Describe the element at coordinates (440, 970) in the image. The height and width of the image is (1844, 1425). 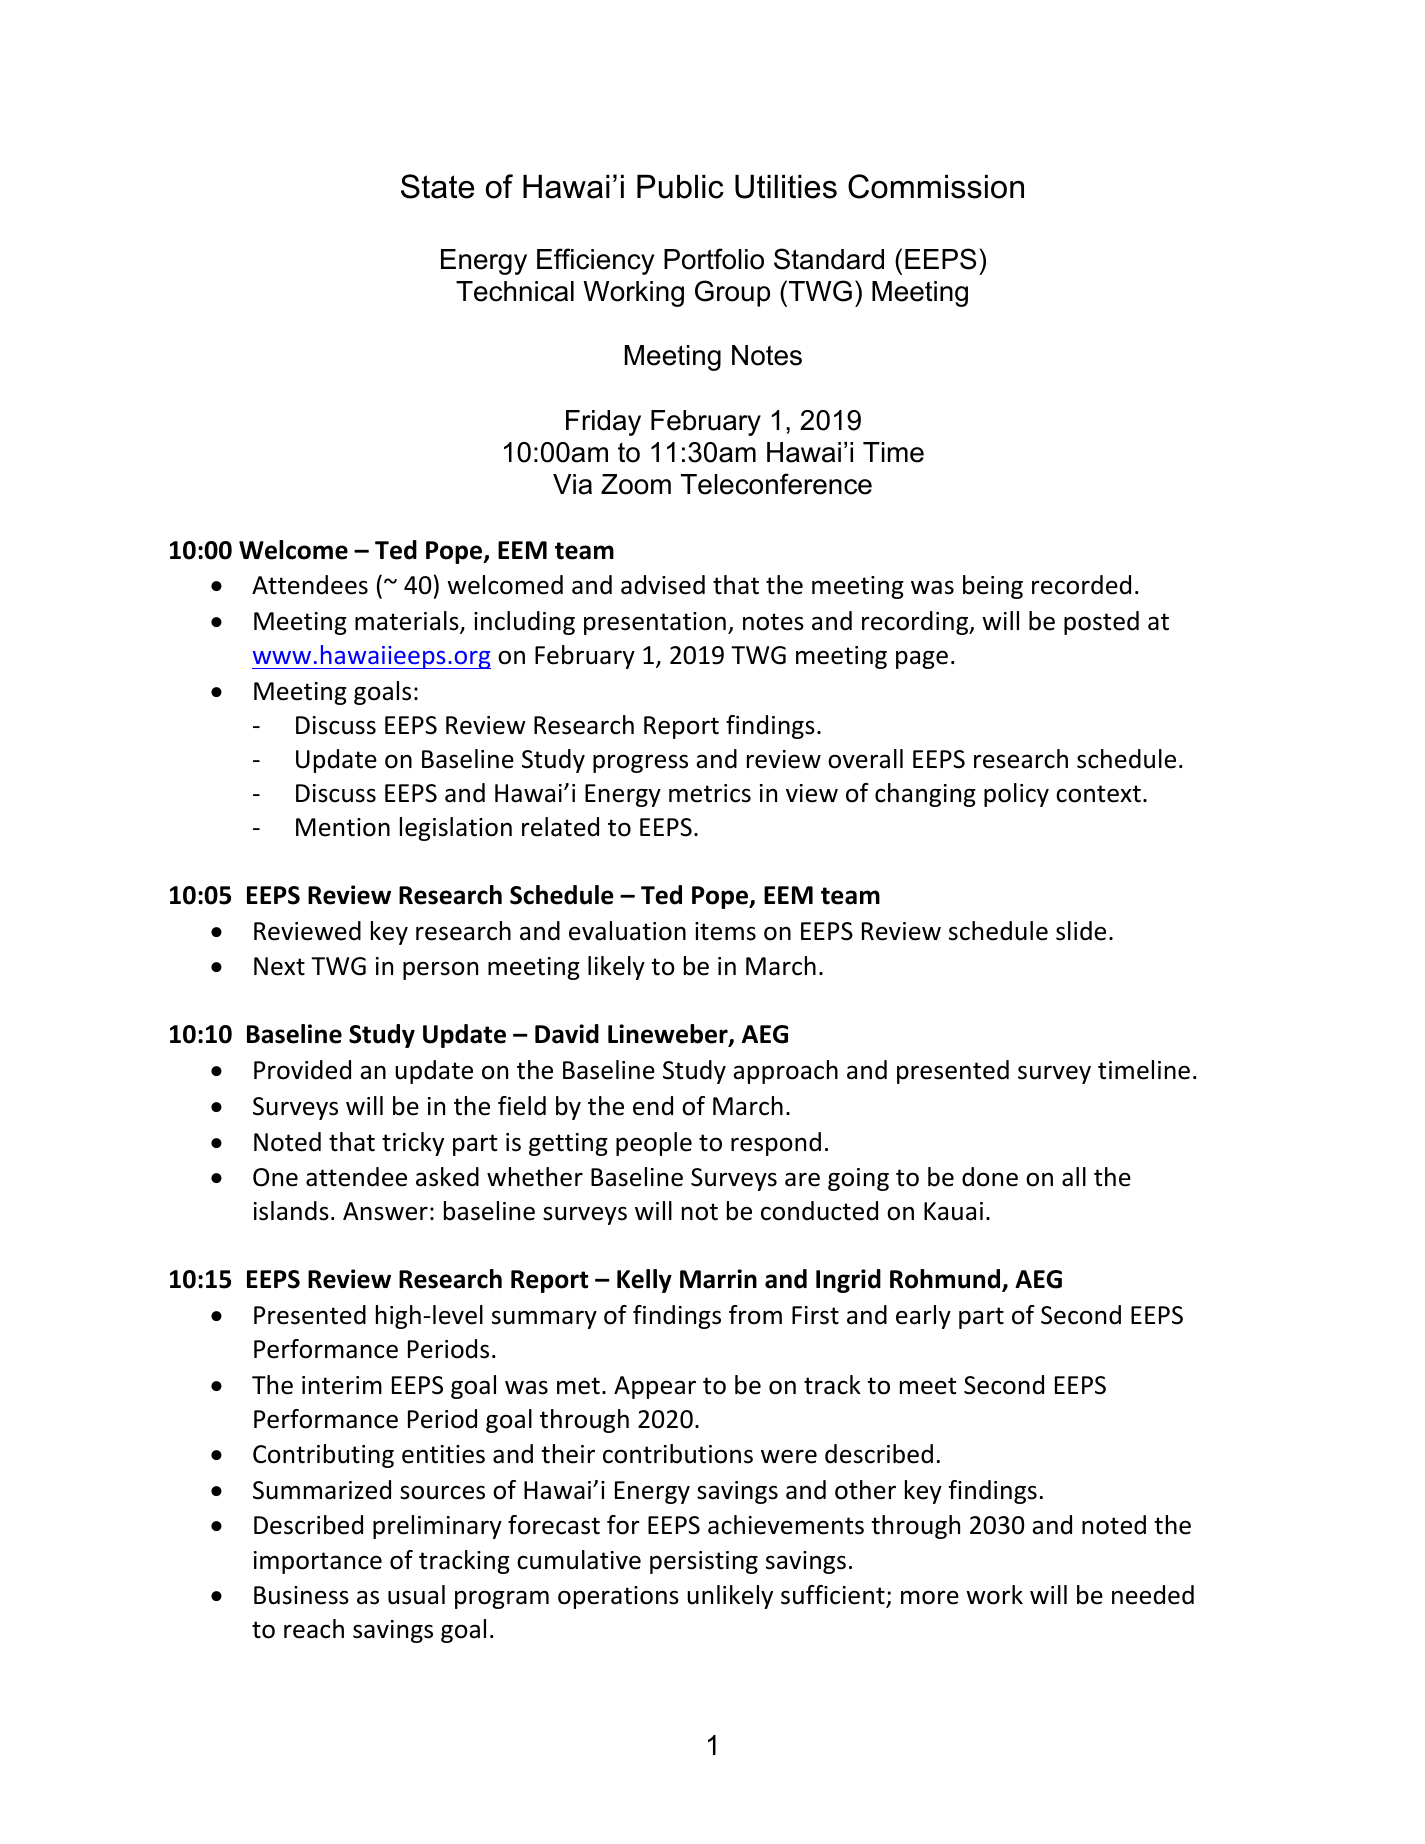
I see `person` at that location.
